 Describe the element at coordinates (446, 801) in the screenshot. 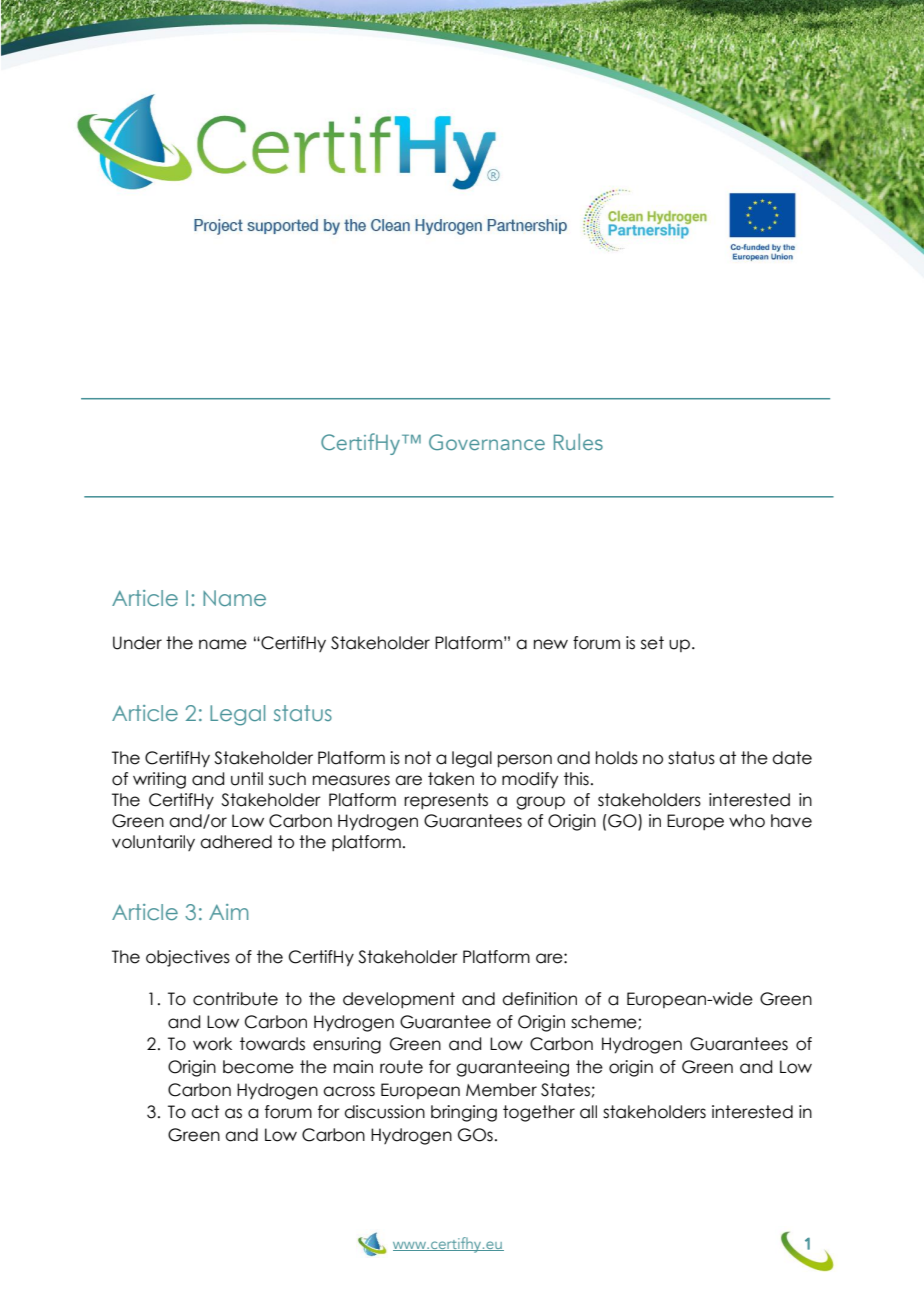

I see `represents` at that location.
